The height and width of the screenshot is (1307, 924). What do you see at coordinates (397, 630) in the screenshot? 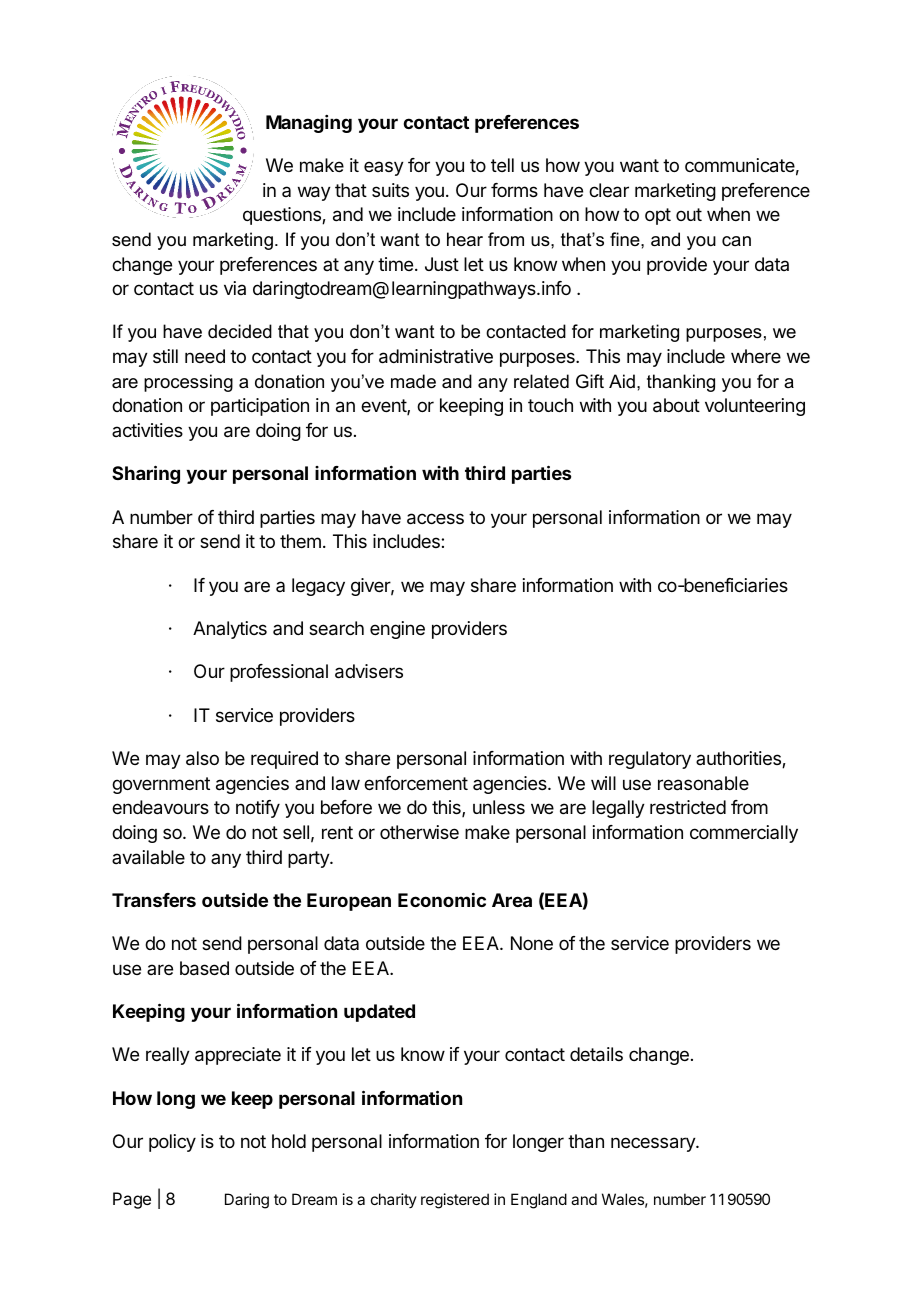
I see `engine` at bounding box center [397, 630].
